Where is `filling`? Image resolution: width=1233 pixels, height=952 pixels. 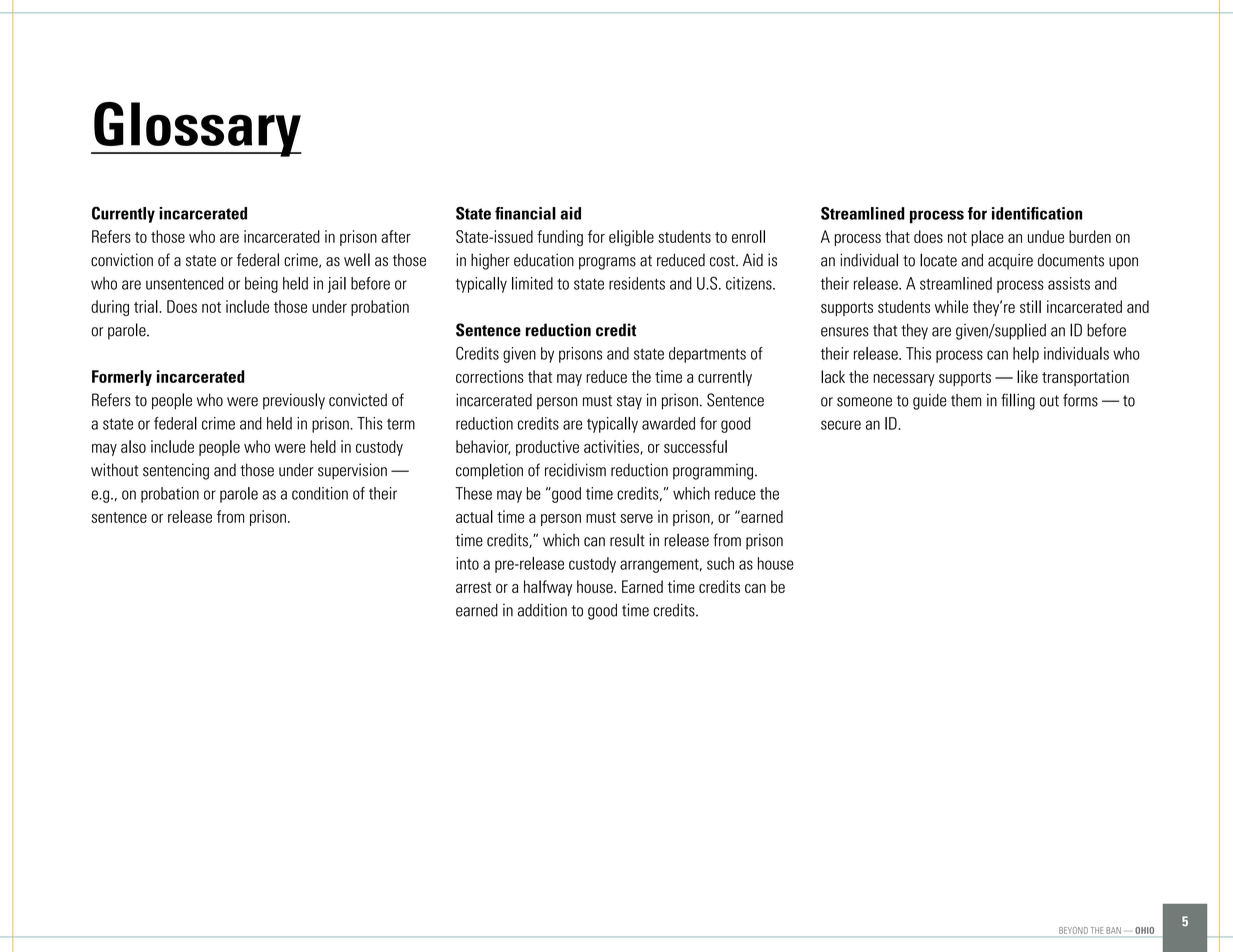
filling is located at coordinates (1018, 401).
